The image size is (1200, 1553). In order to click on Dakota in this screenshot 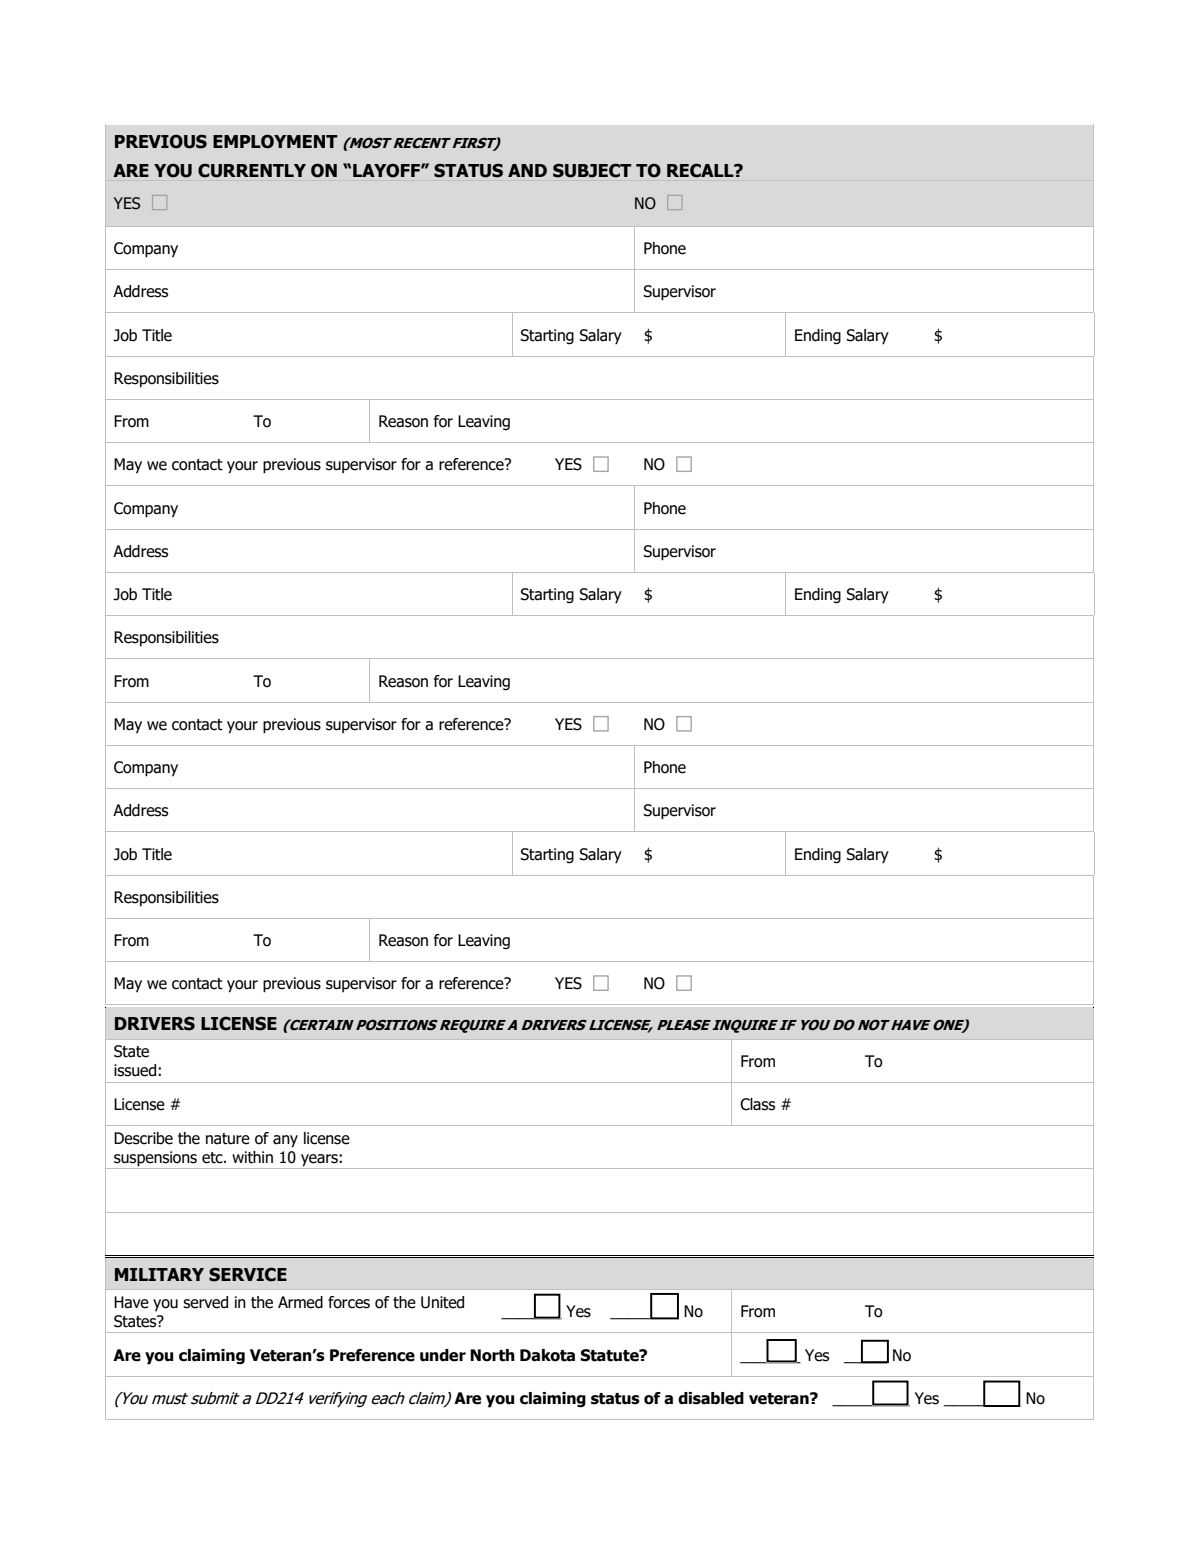, I will do `click(547, 1355)`.
